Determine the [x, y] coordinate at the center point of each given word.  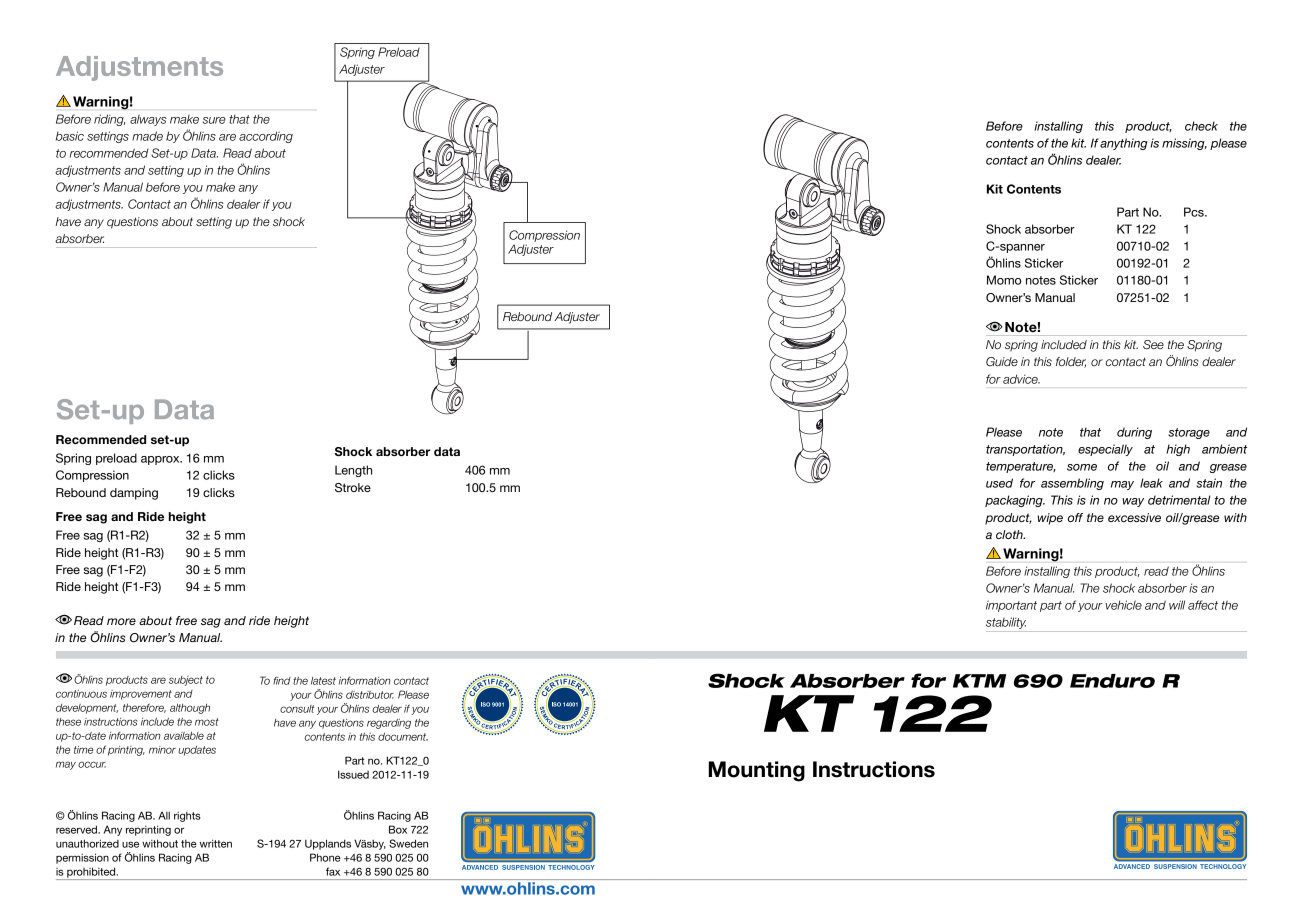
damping [134, 494]
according [266, 137]
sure [214, 120]
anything [1124, 144]
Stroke [353, 488]
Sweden [408, 843]
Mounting [757, 771]
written [216, 843]
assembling [1072, 484]
